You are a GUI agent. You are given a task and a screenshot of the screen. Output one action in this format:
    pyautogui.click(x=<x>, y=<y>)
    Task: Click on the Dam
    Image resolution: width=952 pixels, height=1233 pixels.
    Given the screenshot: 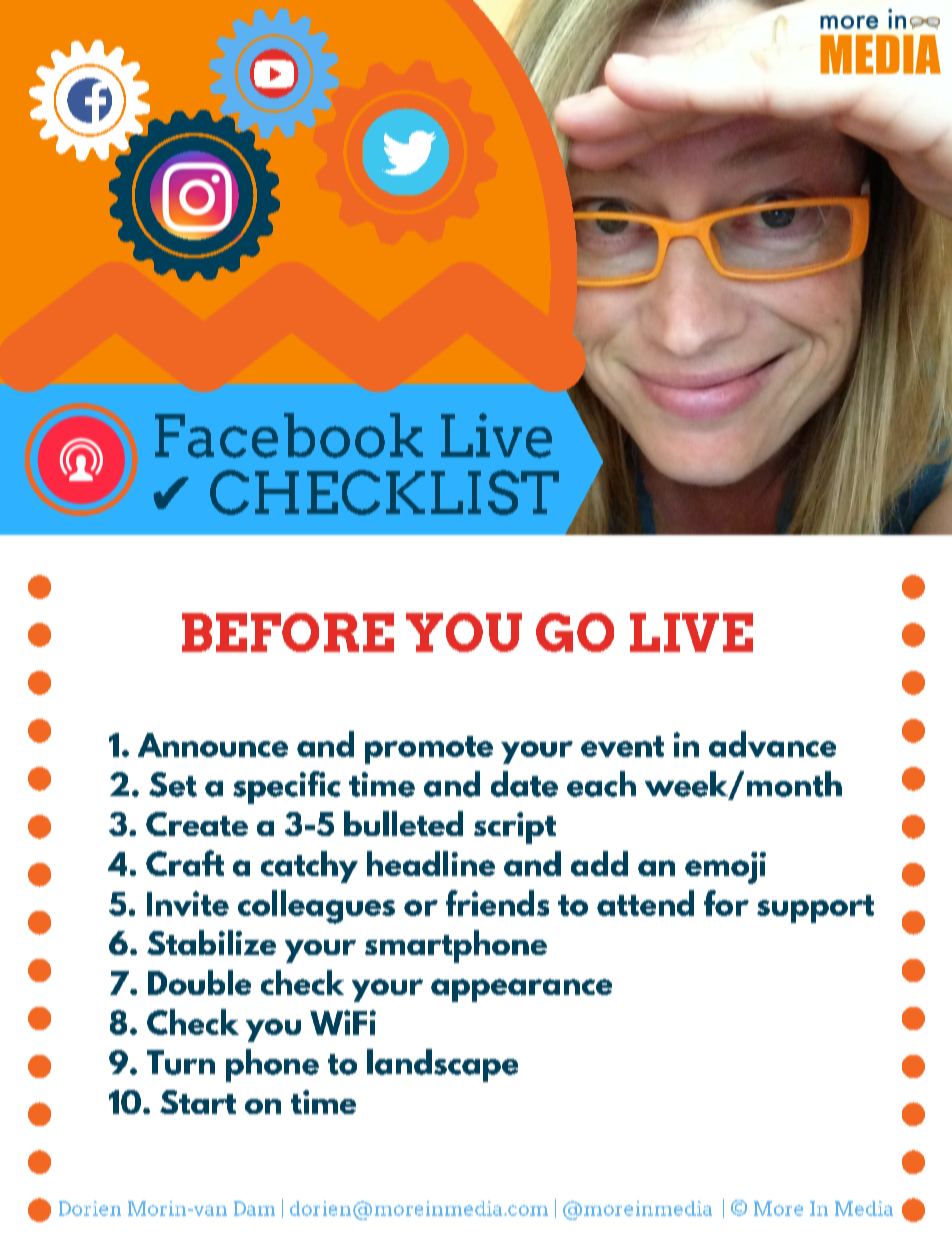 What is the action you would take?
    pyautogui.click(x=254, y=1208)
